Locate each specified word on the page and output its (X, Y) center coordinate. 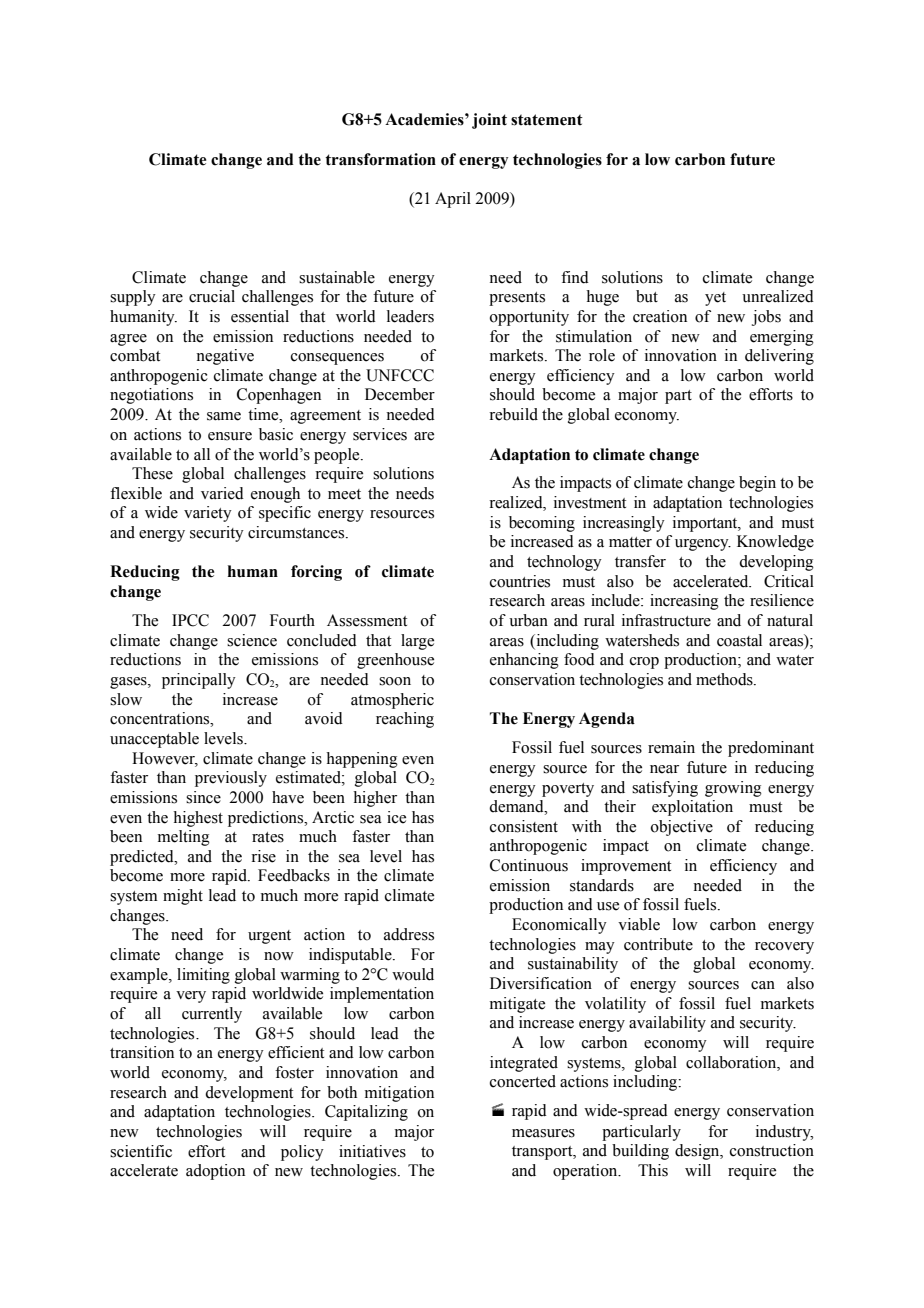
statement (547, 120)
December (400, 394)
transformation (380, 159)
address (409, 934)
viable (639, 924)
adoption (215, 1172)
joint (489, 121)
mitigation (399, 1094)
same (224, 416)
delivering (779, 357)
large (417, 642)
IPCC (190, 620)
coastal (739, 640)
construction (772, 1150)
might (183, 897)
